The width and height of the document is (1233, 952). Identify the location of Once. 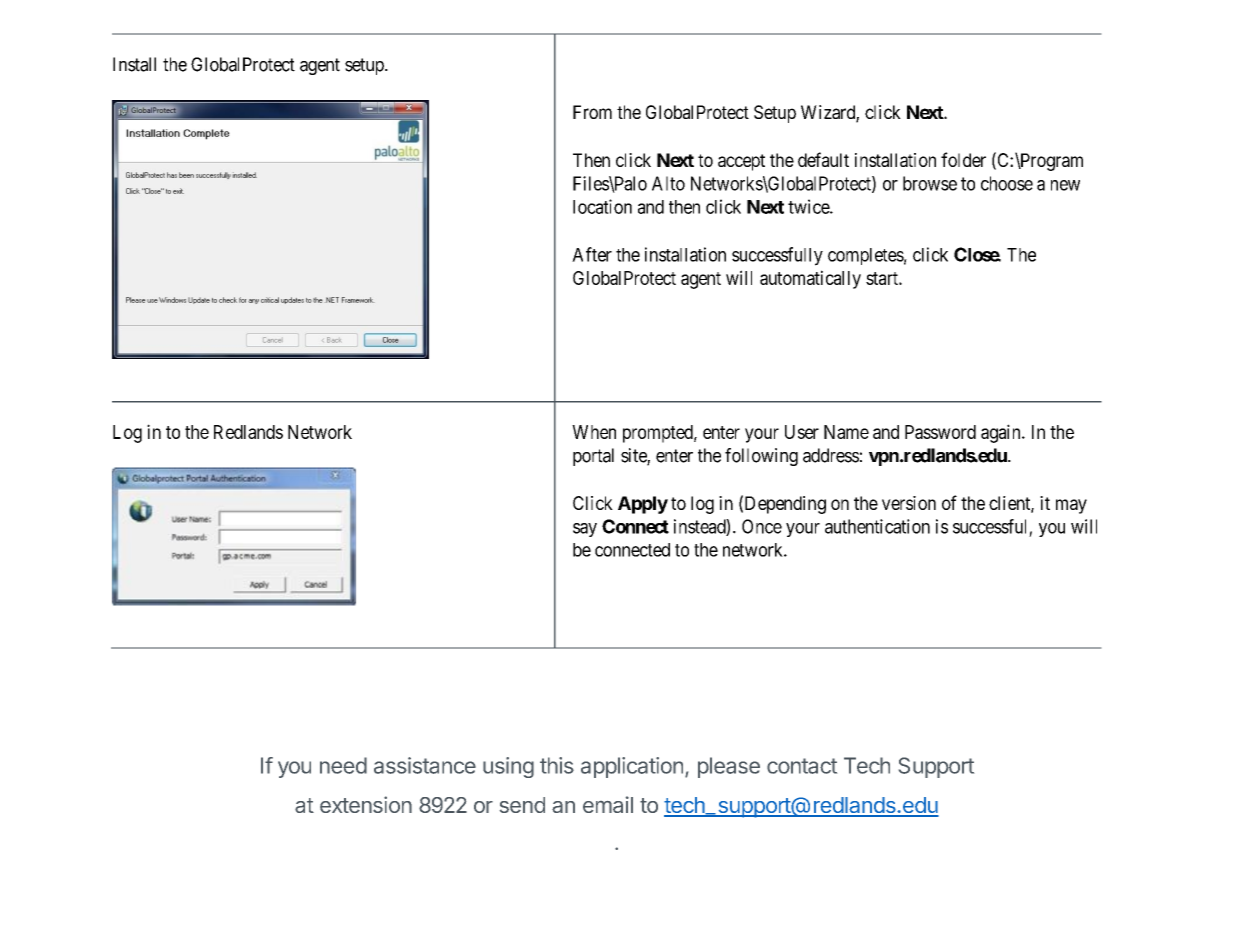
(762, 526).
